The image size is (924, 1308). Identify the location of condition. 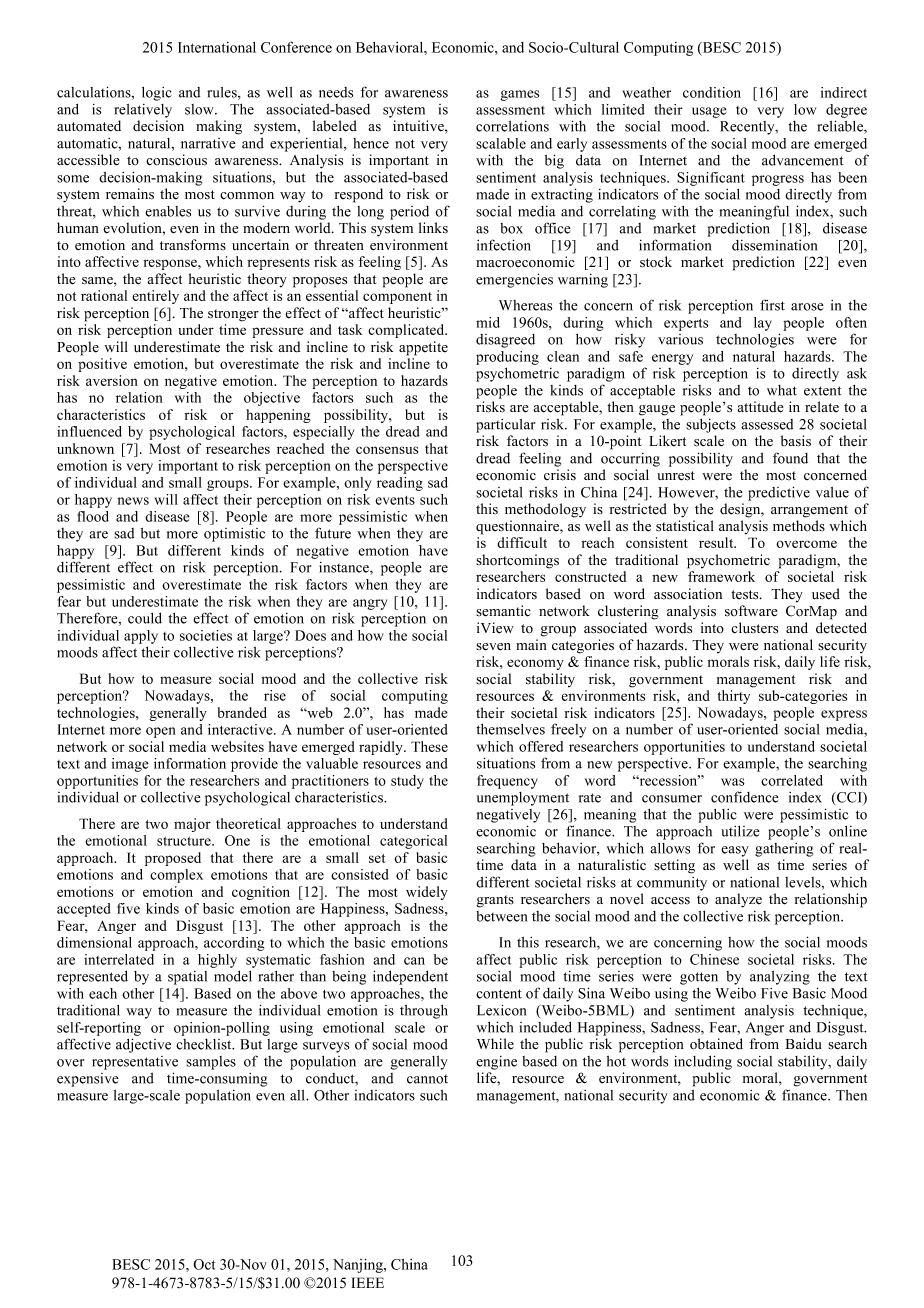
(712, 92).
